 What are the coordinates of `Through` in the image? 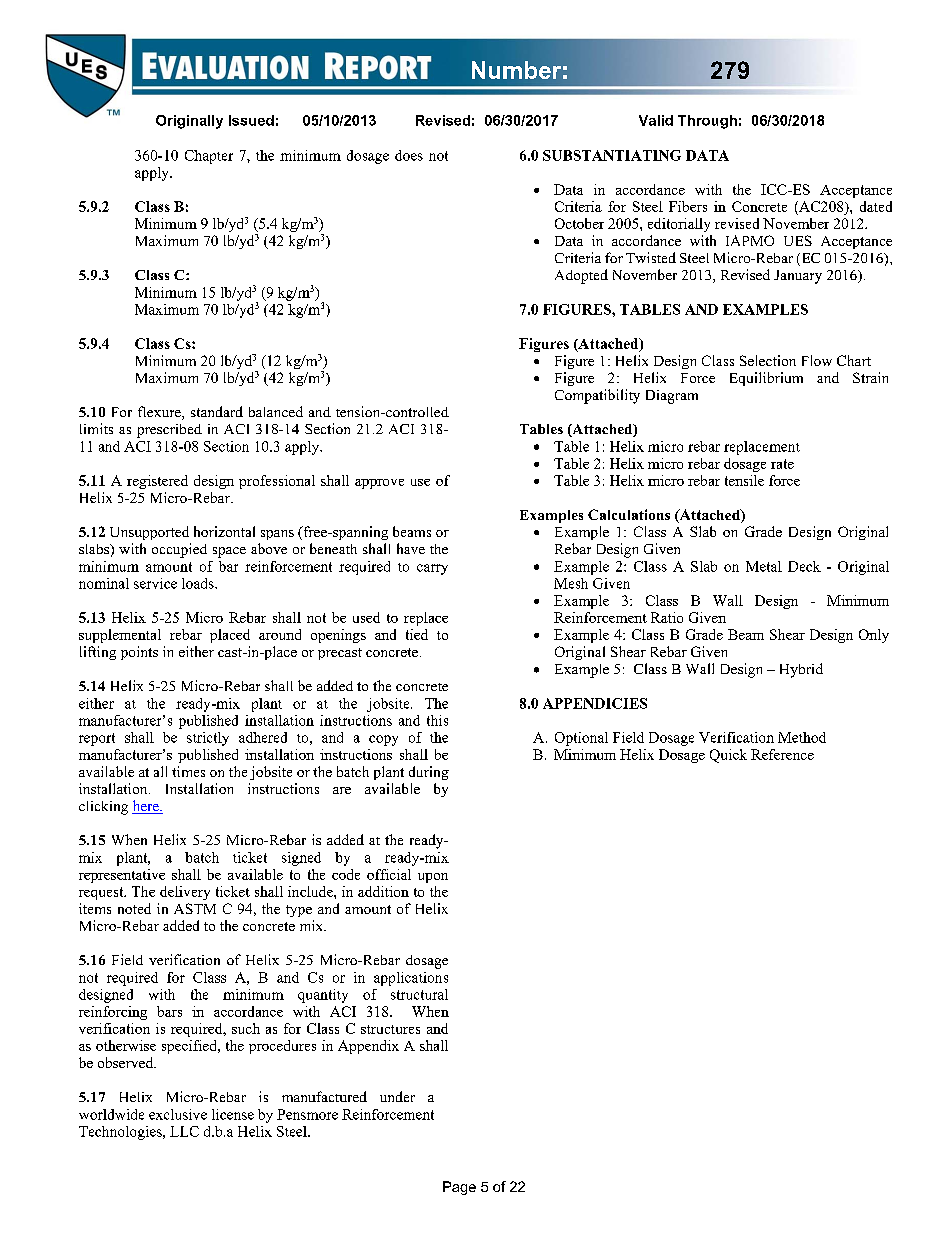 It's located at (707, 122).
